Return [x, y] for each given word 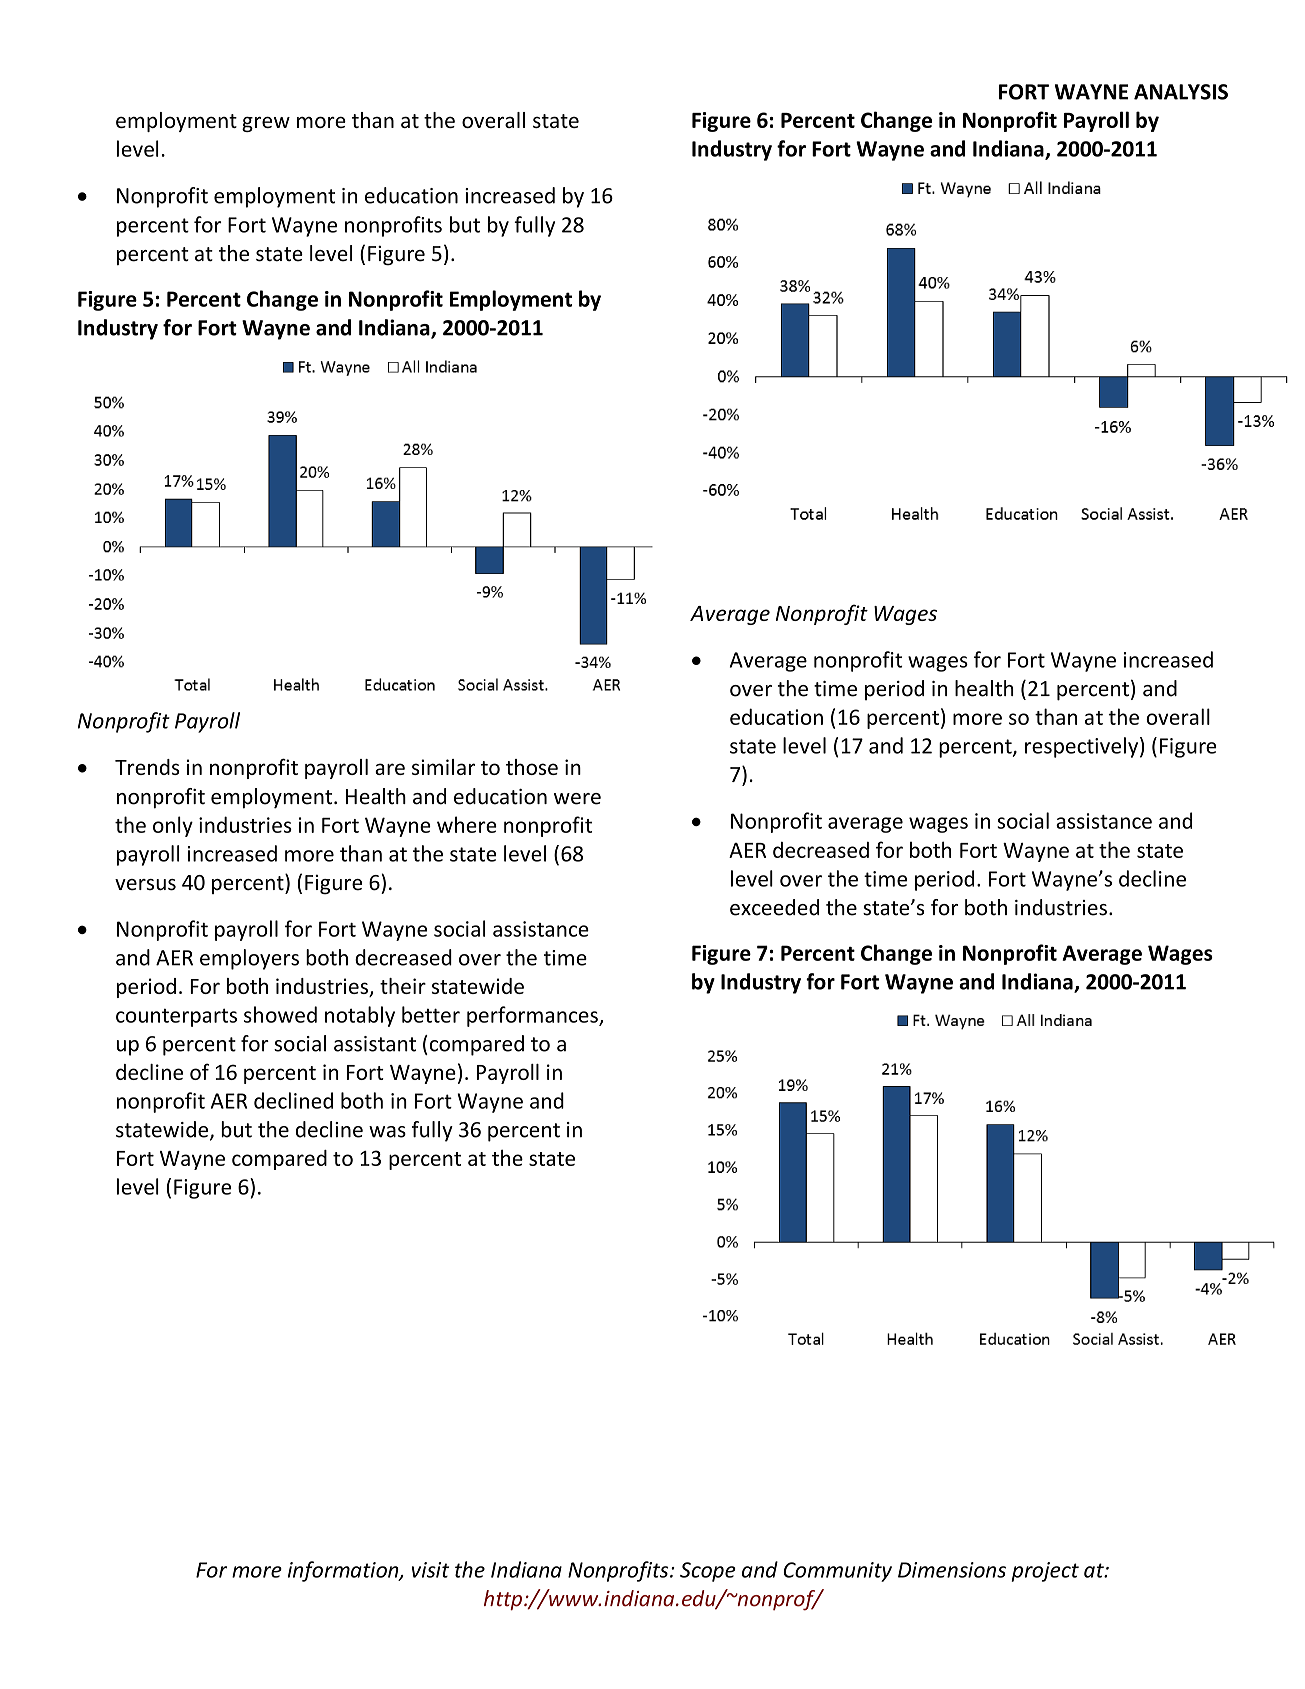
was [387, 1132]
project [1045, 1572]
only [173, 826]
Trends [147, 767]
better [431, 1014]
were [577, 799]
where [467, 824]
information [344, 1571]
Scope [708, 1572]
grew [266, 124]
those [532, 767]
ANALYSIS [1181, 92]
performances [533, 1016]
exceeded [774, 907]
